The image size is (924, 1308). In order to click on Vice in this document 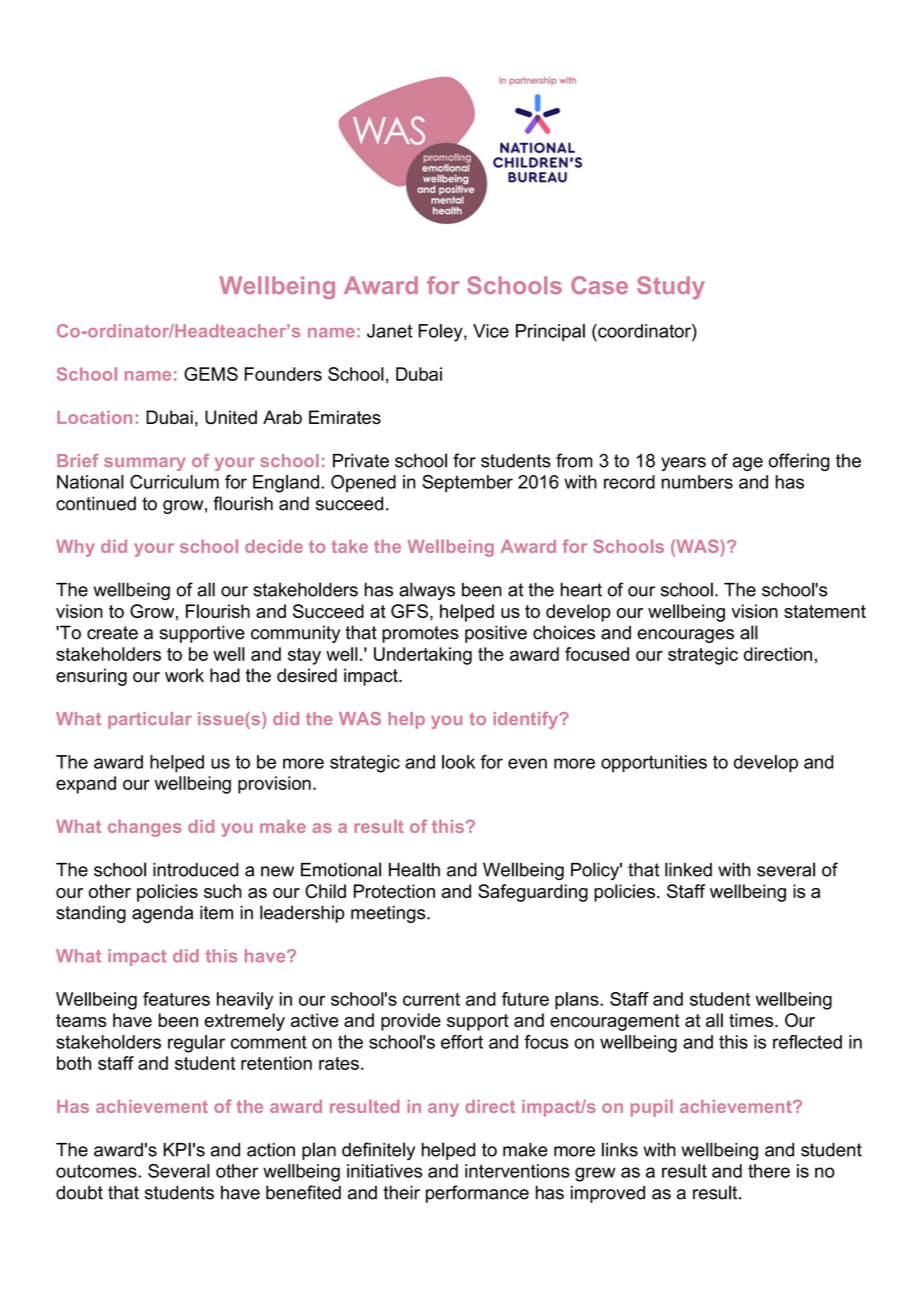, I will do `click(491, 331)`.
